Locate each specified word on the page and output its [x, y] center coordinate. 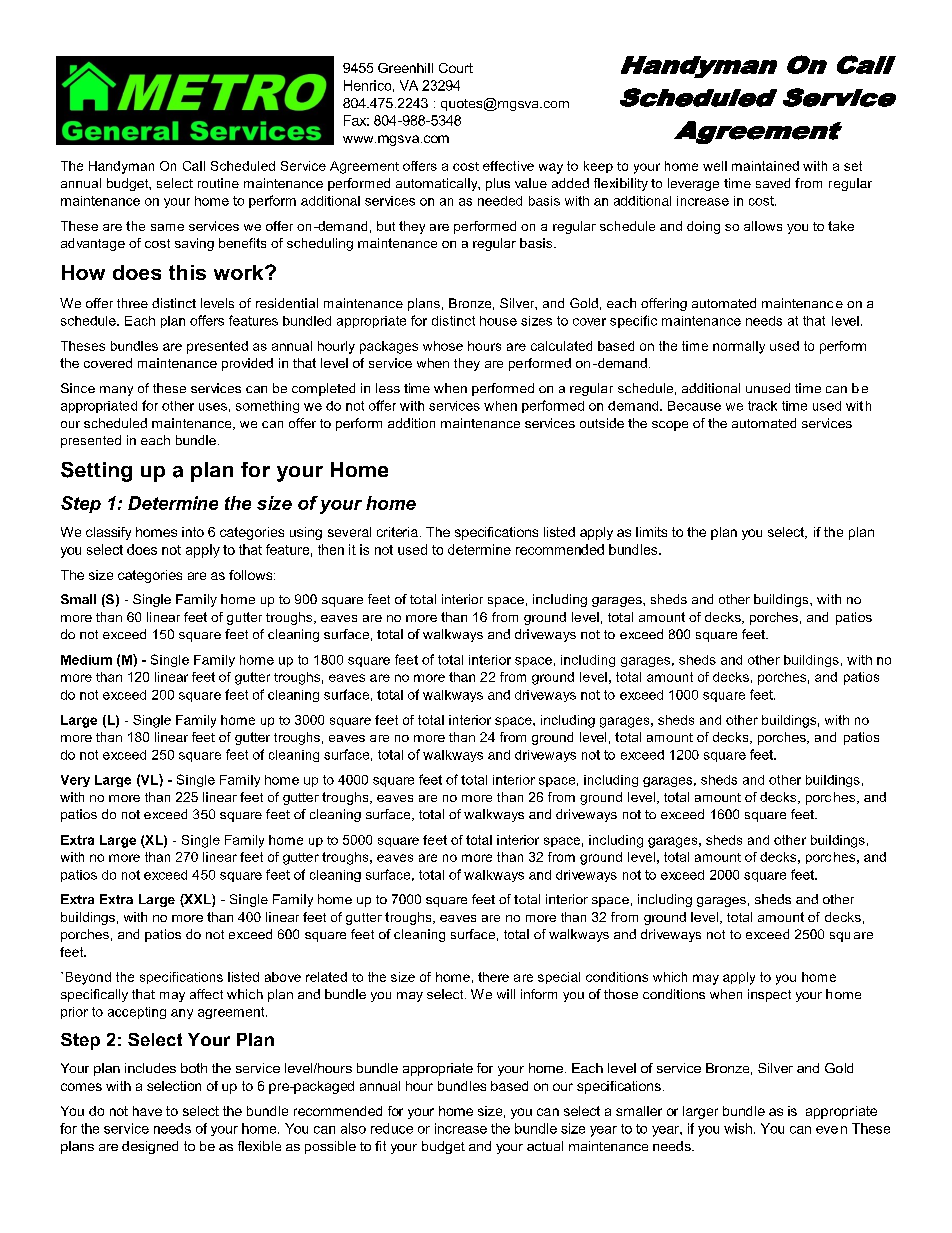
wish [739, 1128]
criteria [397, 532]
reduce [392, 1128]
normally [739, 347]
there [493, 977]
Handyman [121, 167]
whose [443, 346]
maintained [765, 166]
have [147, 1111]
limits [651, 532]
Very [75, 781]
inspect [769, 995]
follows [252, 575]
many [116, 391]
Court [456, 68]
